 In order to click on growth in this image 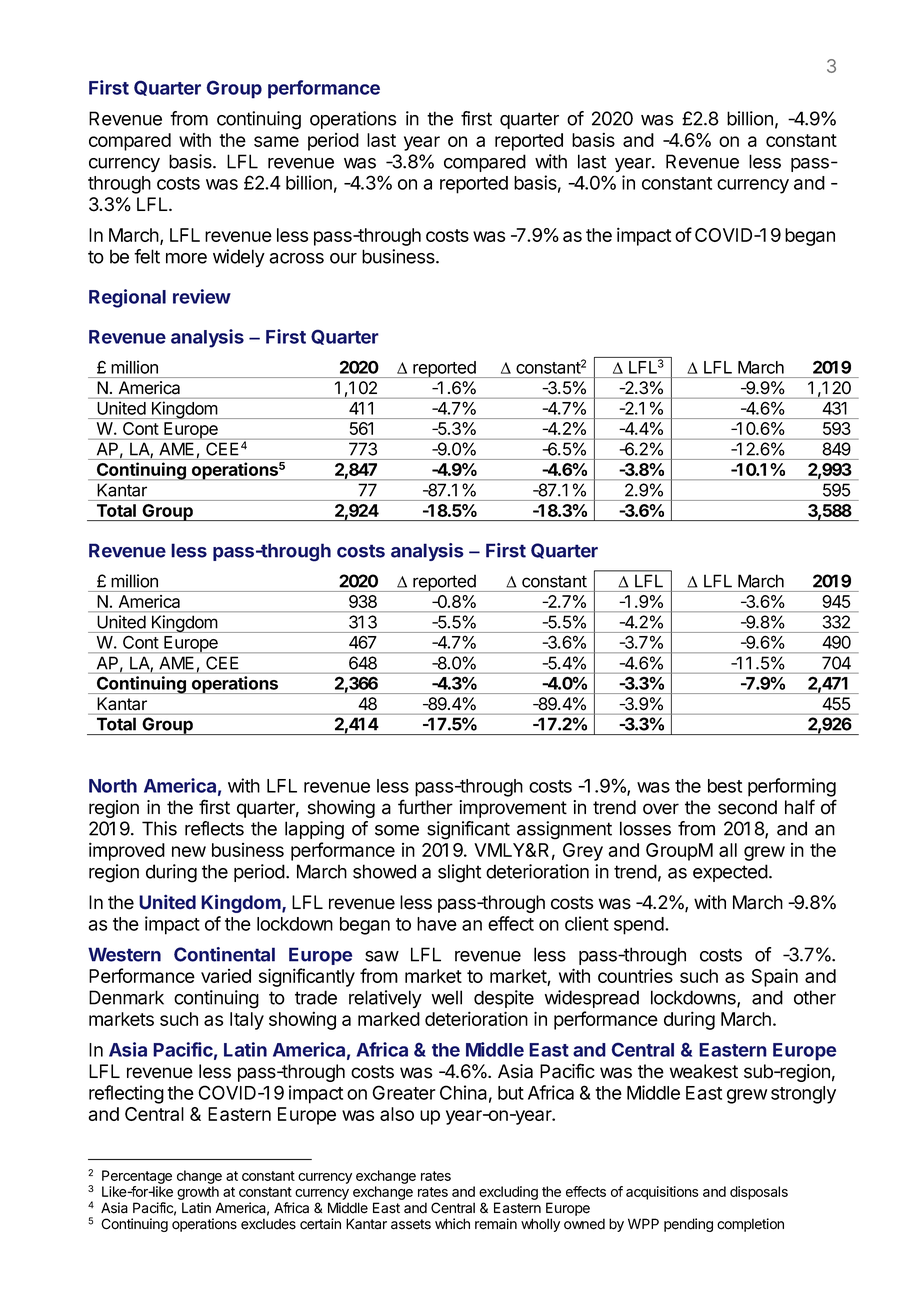, I will do `click(198, 1193)`.
